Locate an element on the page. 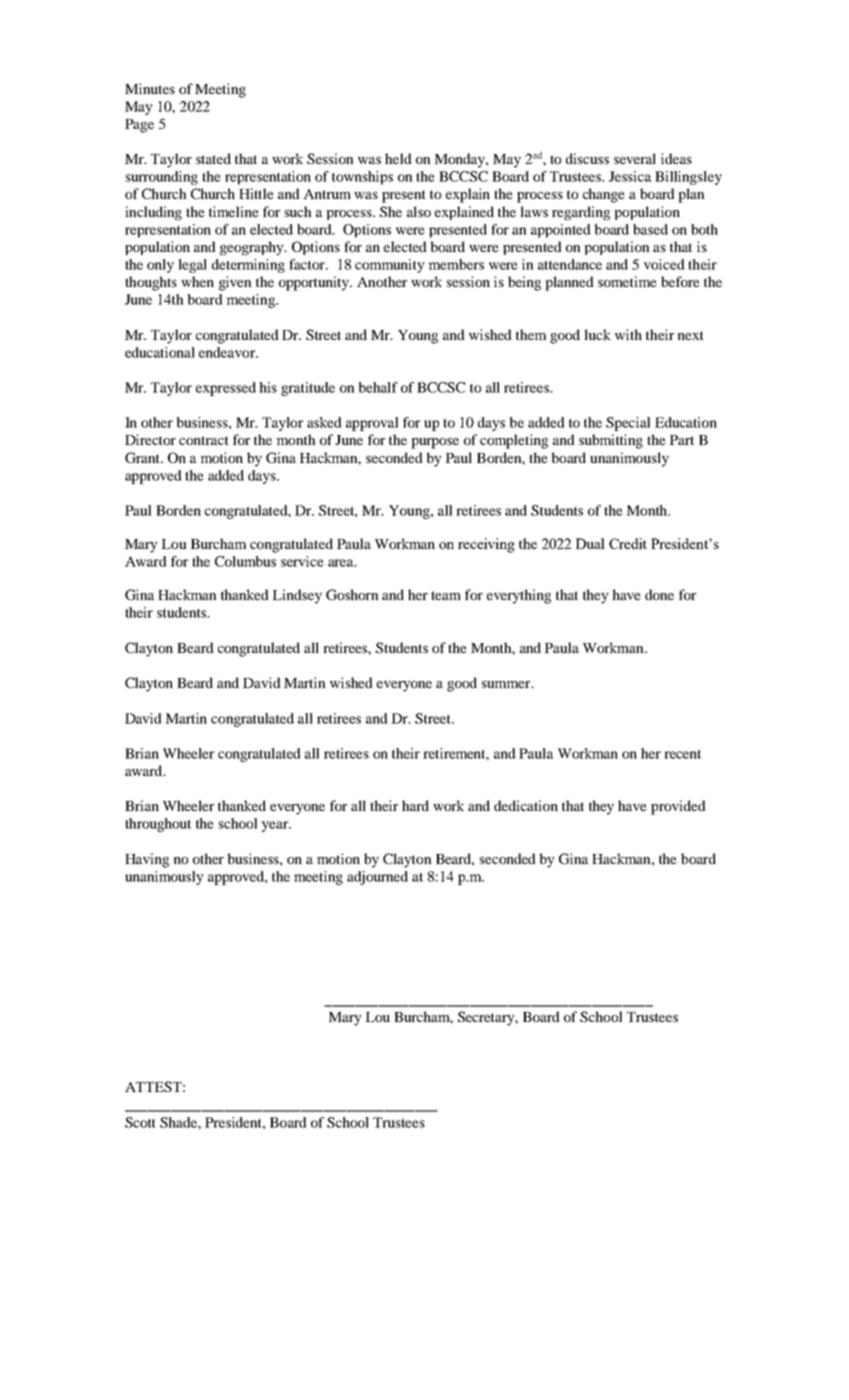  done is located at coordinates (659, 594).
